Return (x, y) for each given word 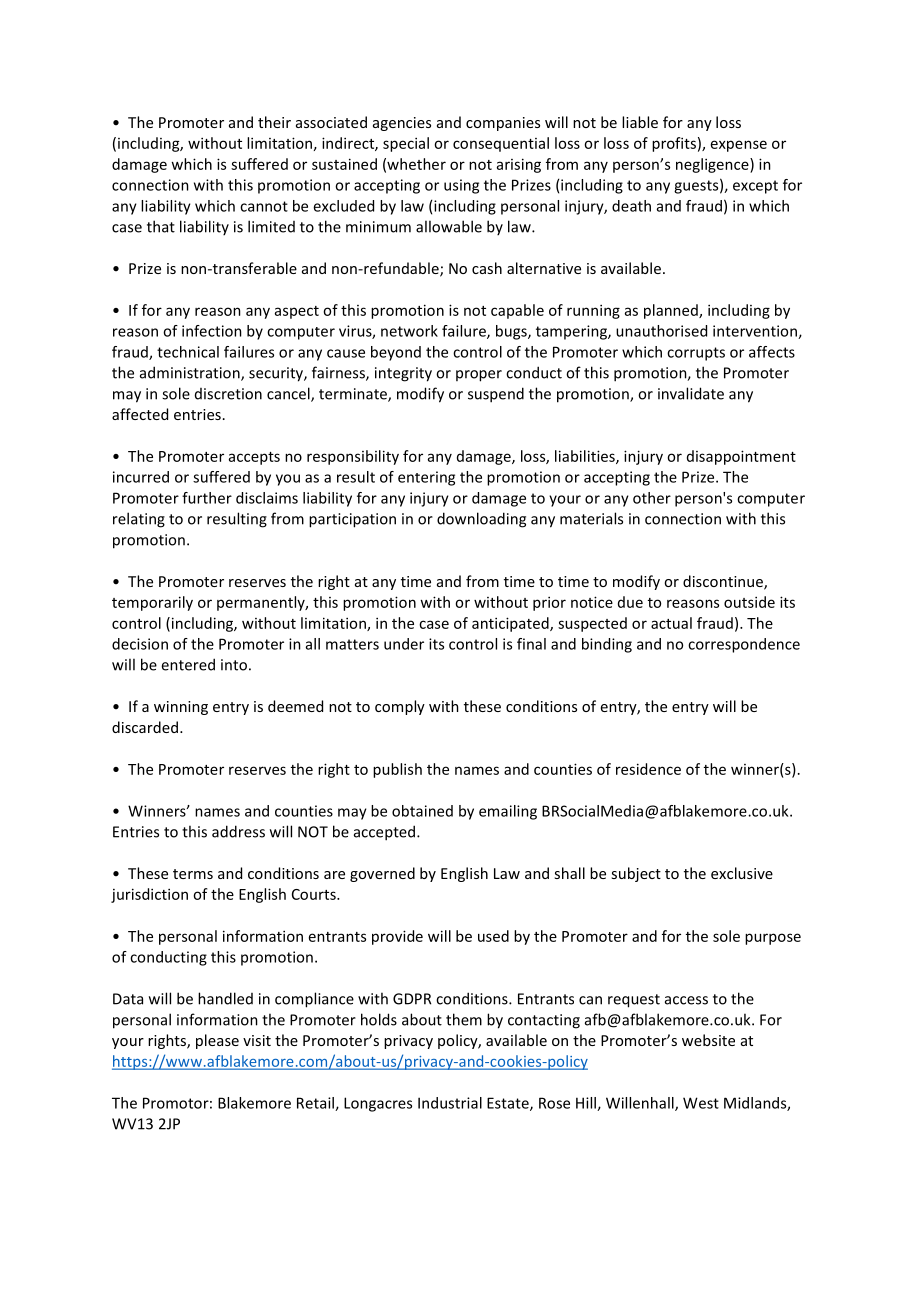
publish (397, 770)
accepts (254, 458)
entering (426, 478)
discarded (145, 727)
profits (674, 144)
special (406, 144)
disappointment (741, 457)
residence (648, 769)
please (217, 1041)
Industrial (450, 1103)
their (274, 122)
